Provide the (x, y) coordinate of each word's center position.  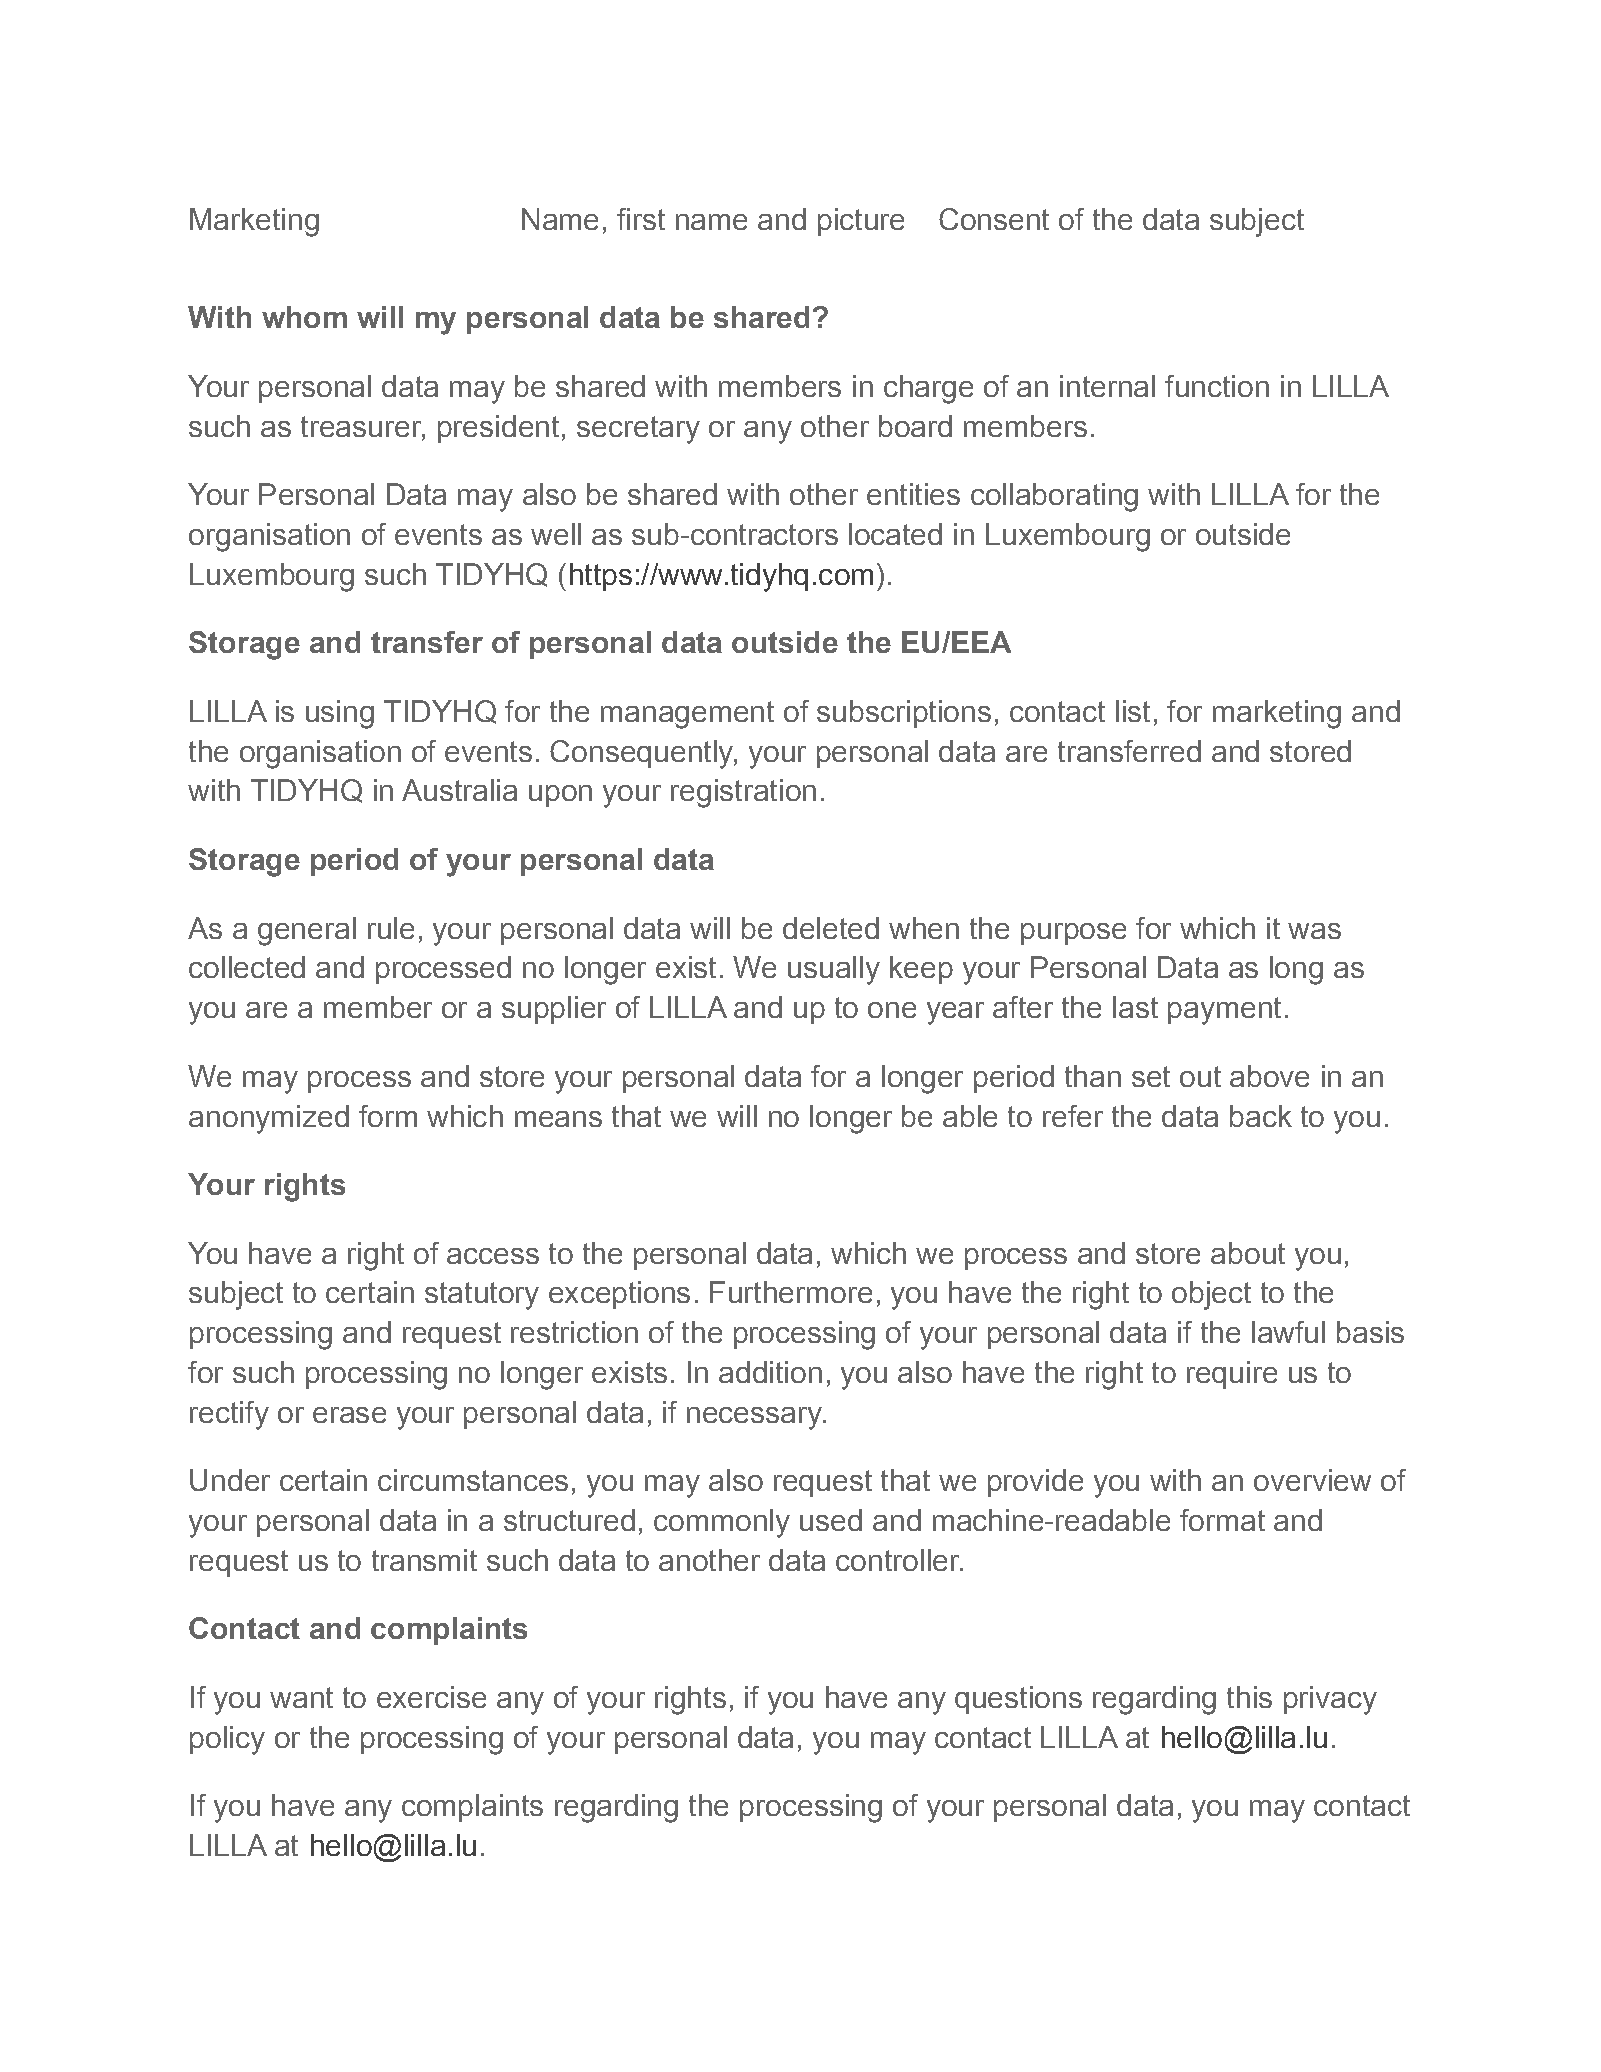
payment (1224, 1011)
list (1133, 711)
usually (834, 970)
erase (349, 1415)
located (895, 534)
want (301, 1697)
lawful (1288, 1332)
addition (770, 1372)
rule (391, 928)
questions (1018, 1700)
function (1217, 386)
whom (304, 317)
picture (861, 222)
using (340, 714)
